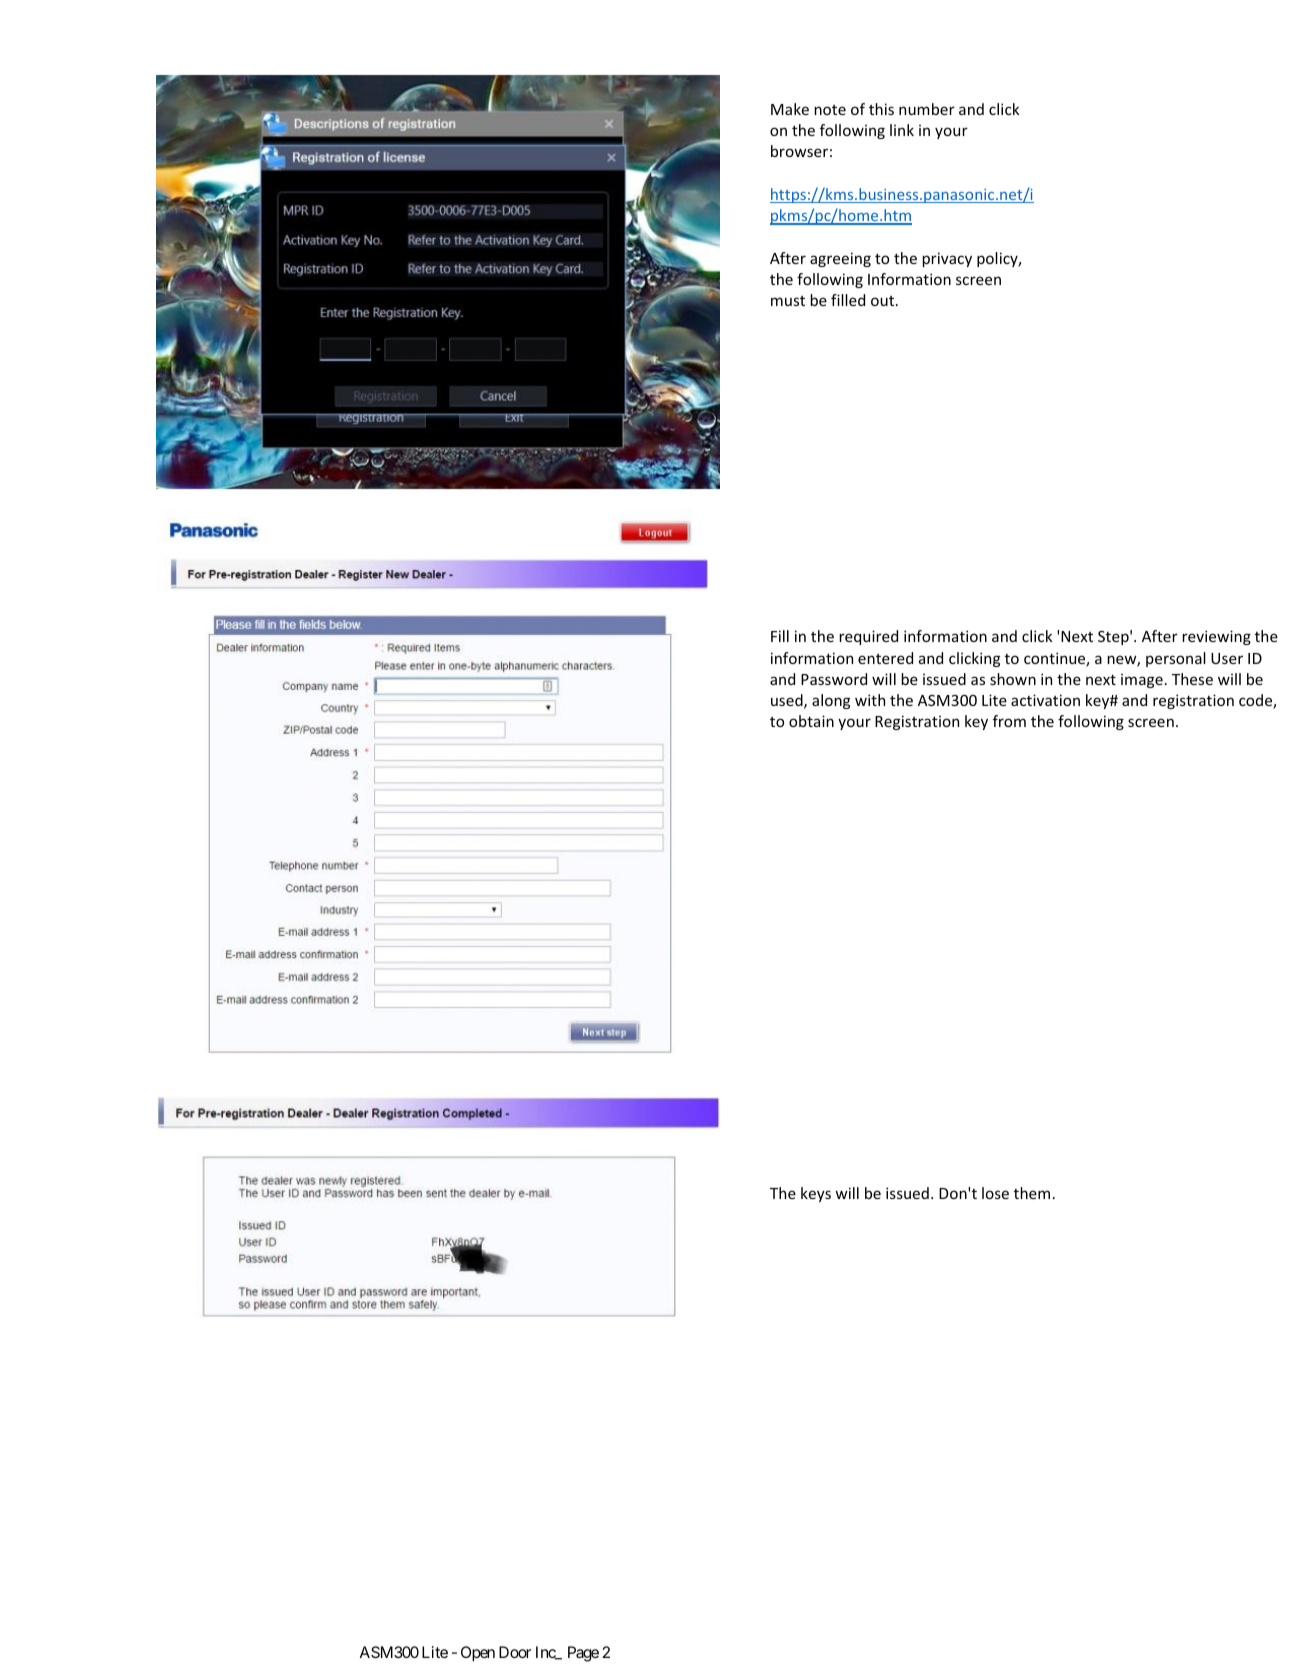 Image resolution: width=1293 pixels, height=1673 pixels. I want to click on must, so click(788, 301).
